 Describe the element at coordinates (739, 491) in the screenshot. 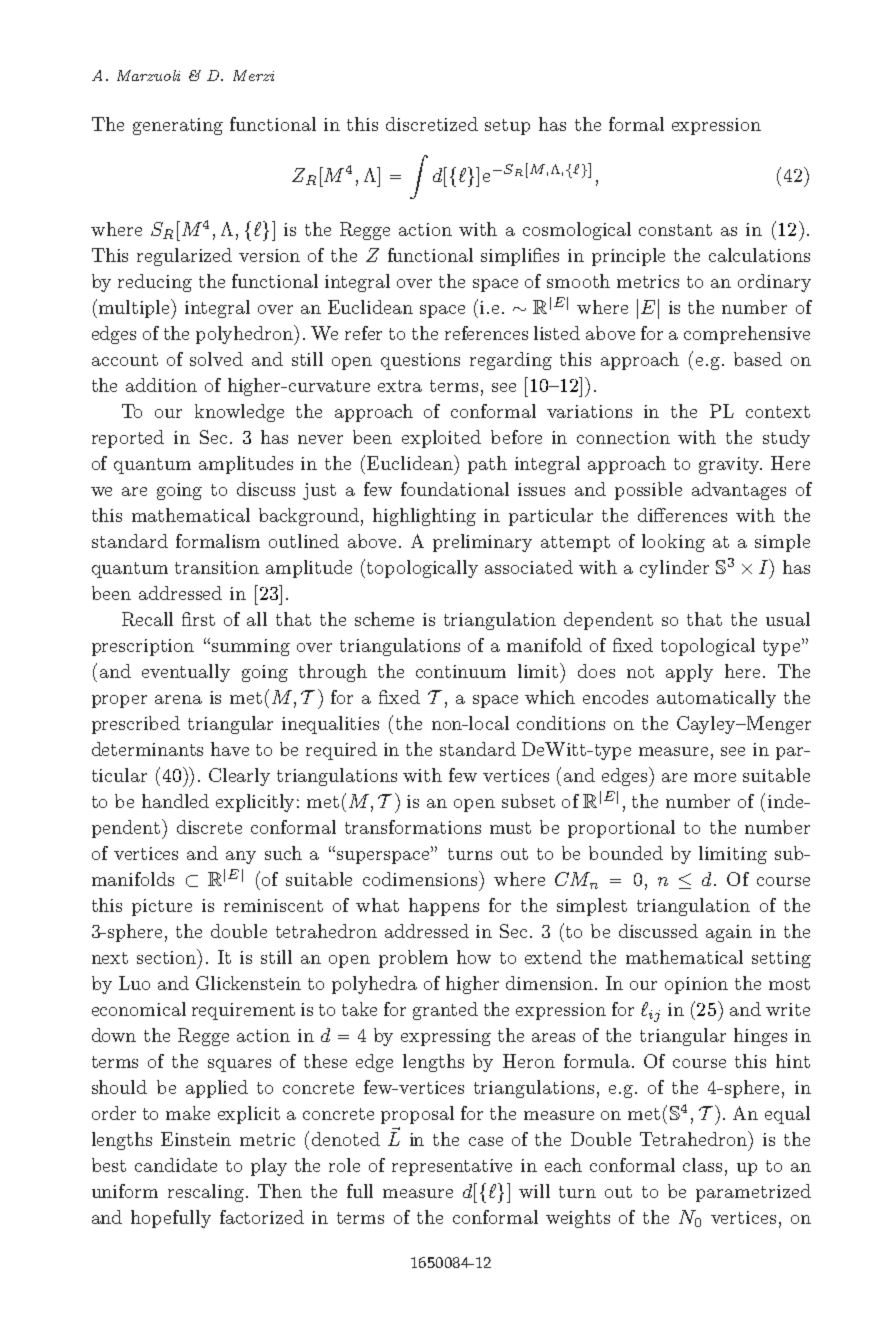

I see `advantages` at that location.
